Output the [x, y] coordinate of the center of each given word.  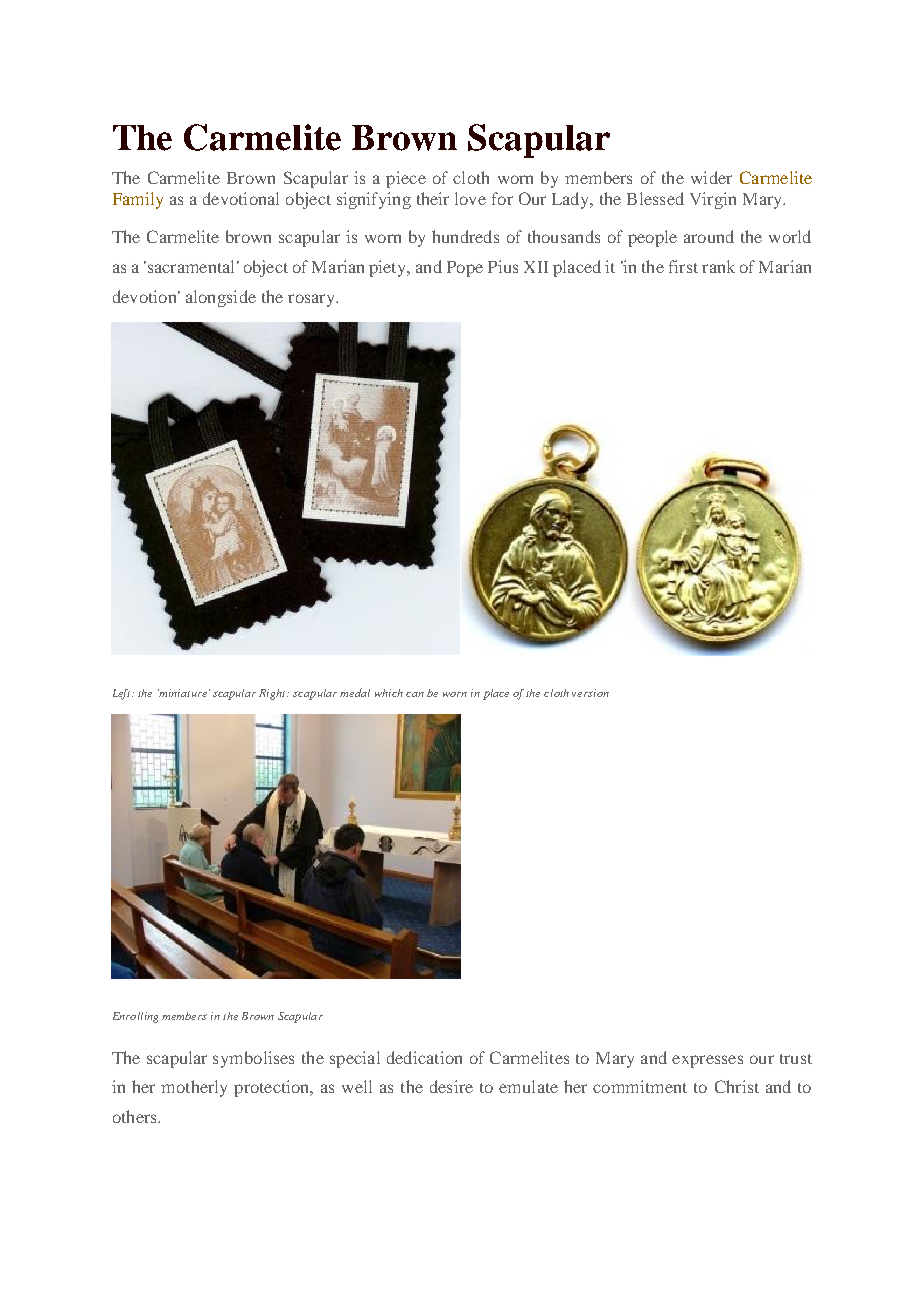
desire [451, 1086]
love [470, 198]
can [415, 694]
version [590, 693]
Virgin [713, 200]
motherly [194, 1088]
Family [138, 200]
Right [274, 694]
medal [355, 692]
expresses [707, 1061]
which [389, 693]
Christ [737, 1086]
